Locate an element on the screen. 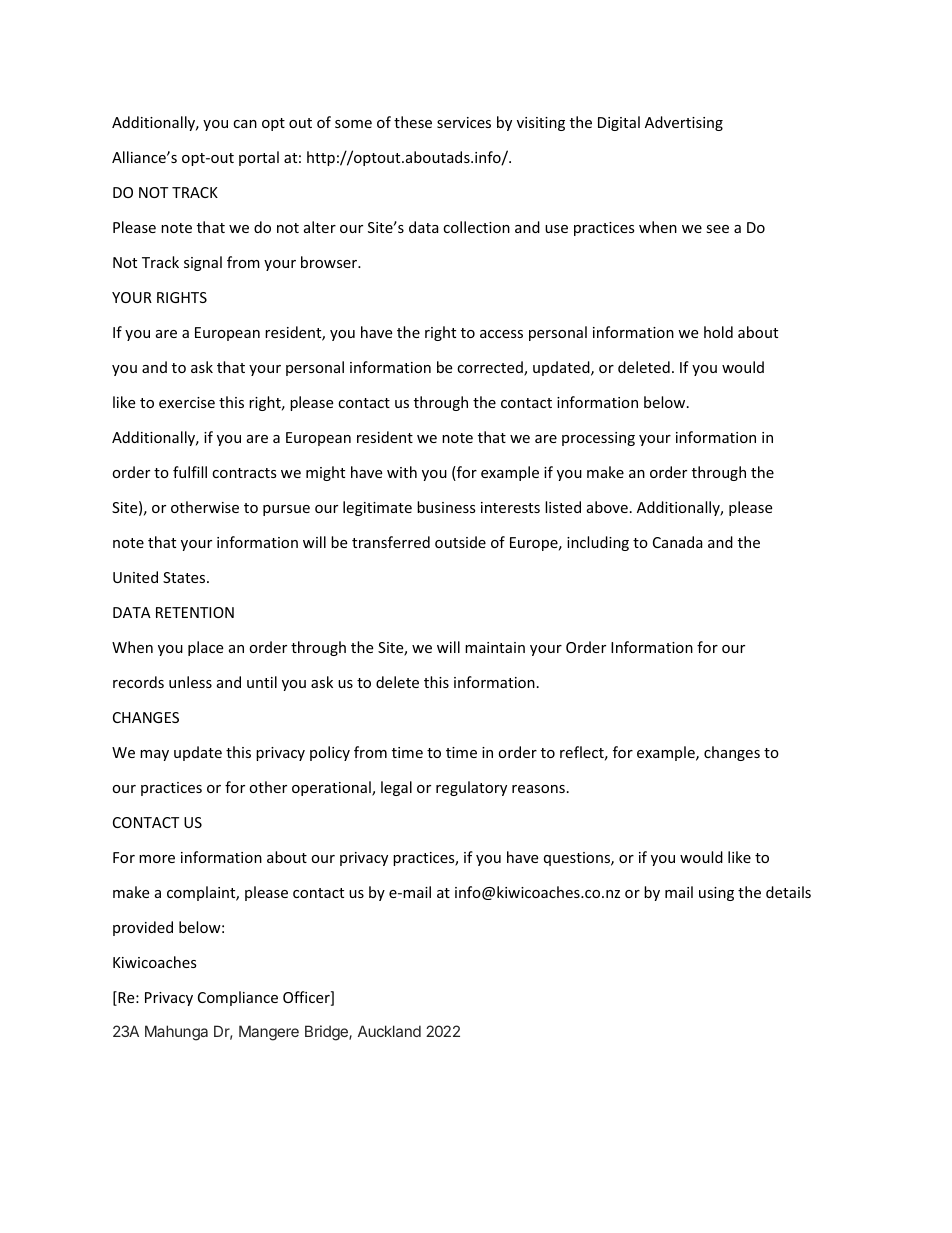  Auckland is located at coordinates (389, 1031).
